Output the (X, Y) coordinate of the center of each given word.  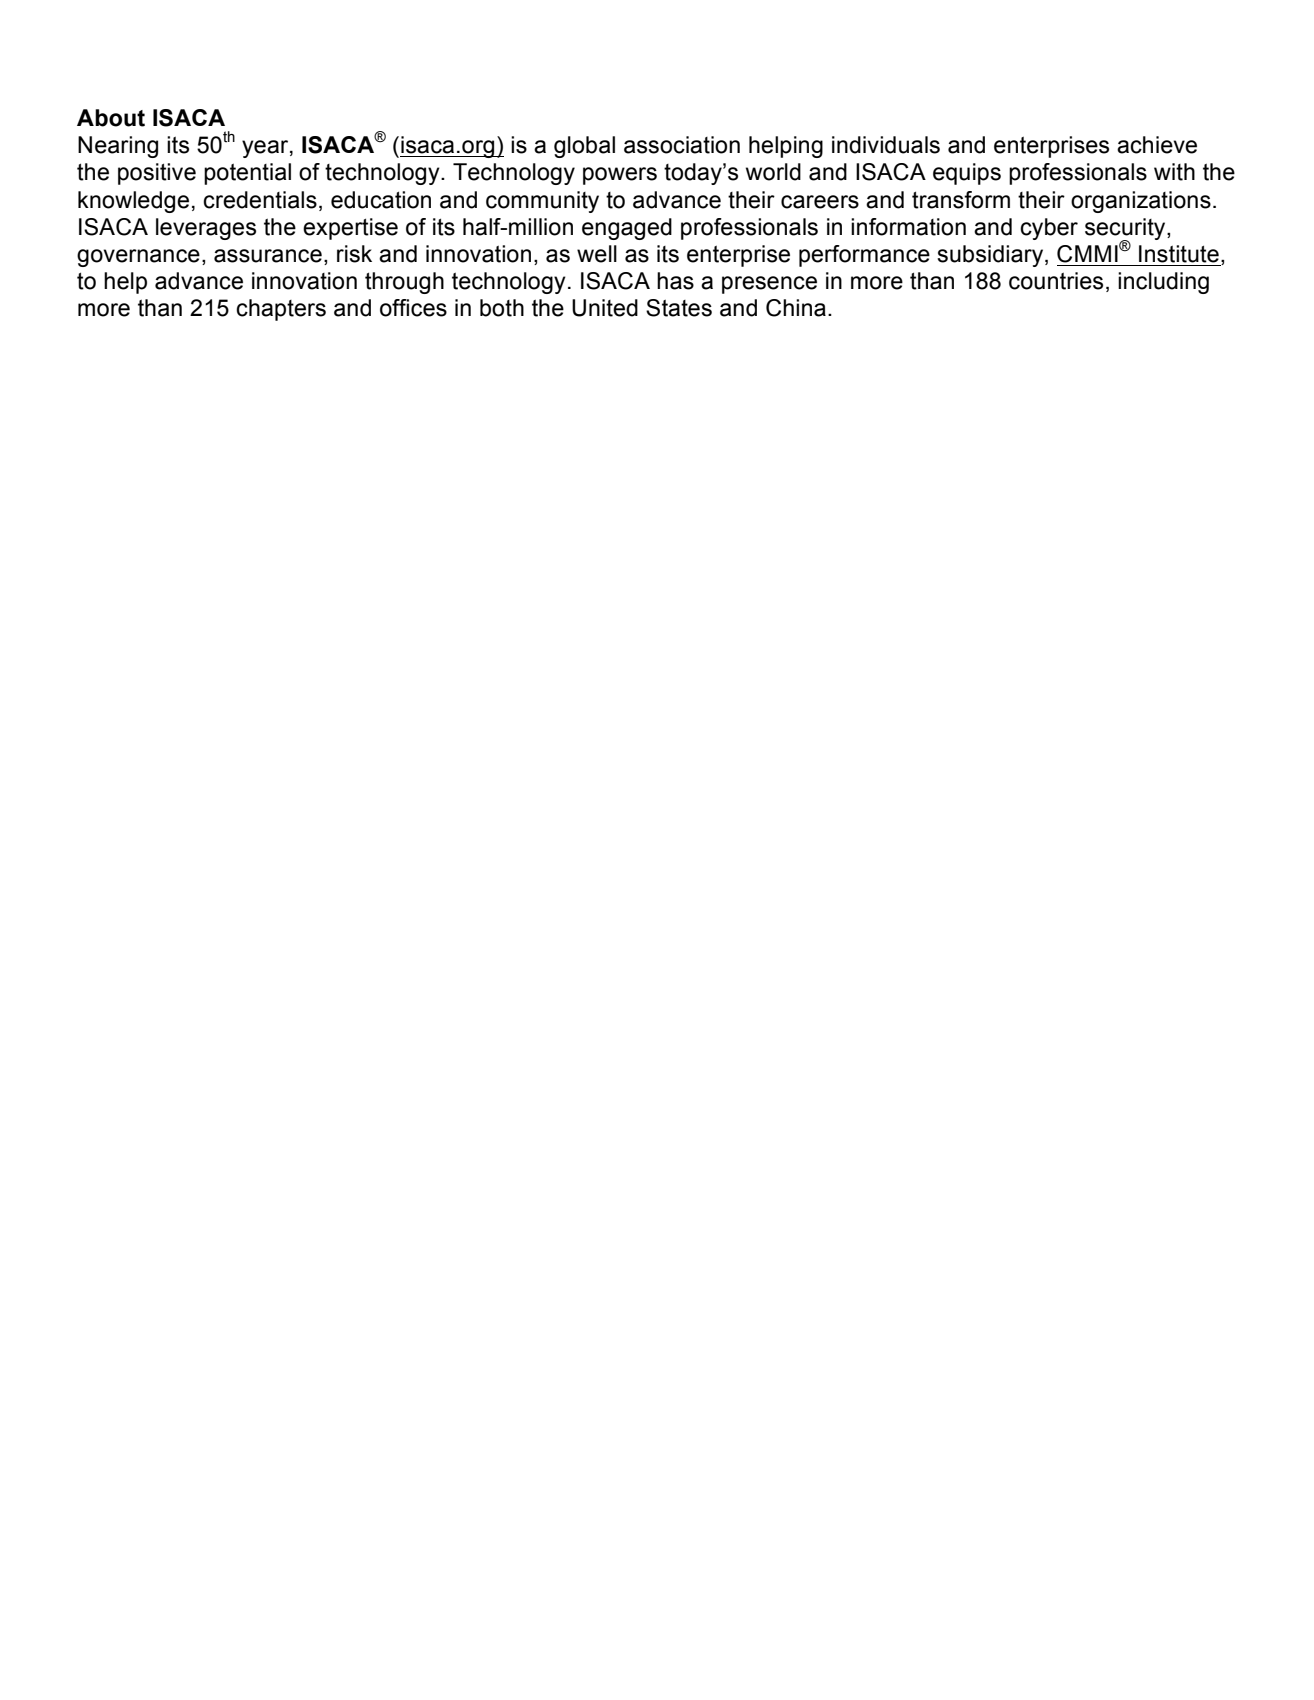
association (682, 145)
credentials (260, 200)
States (679, 308)
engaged (627, 229)
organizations (1141, 202)
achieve (1157, 145)
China (796, 308)
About (111, 118)
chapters (281, 310)
